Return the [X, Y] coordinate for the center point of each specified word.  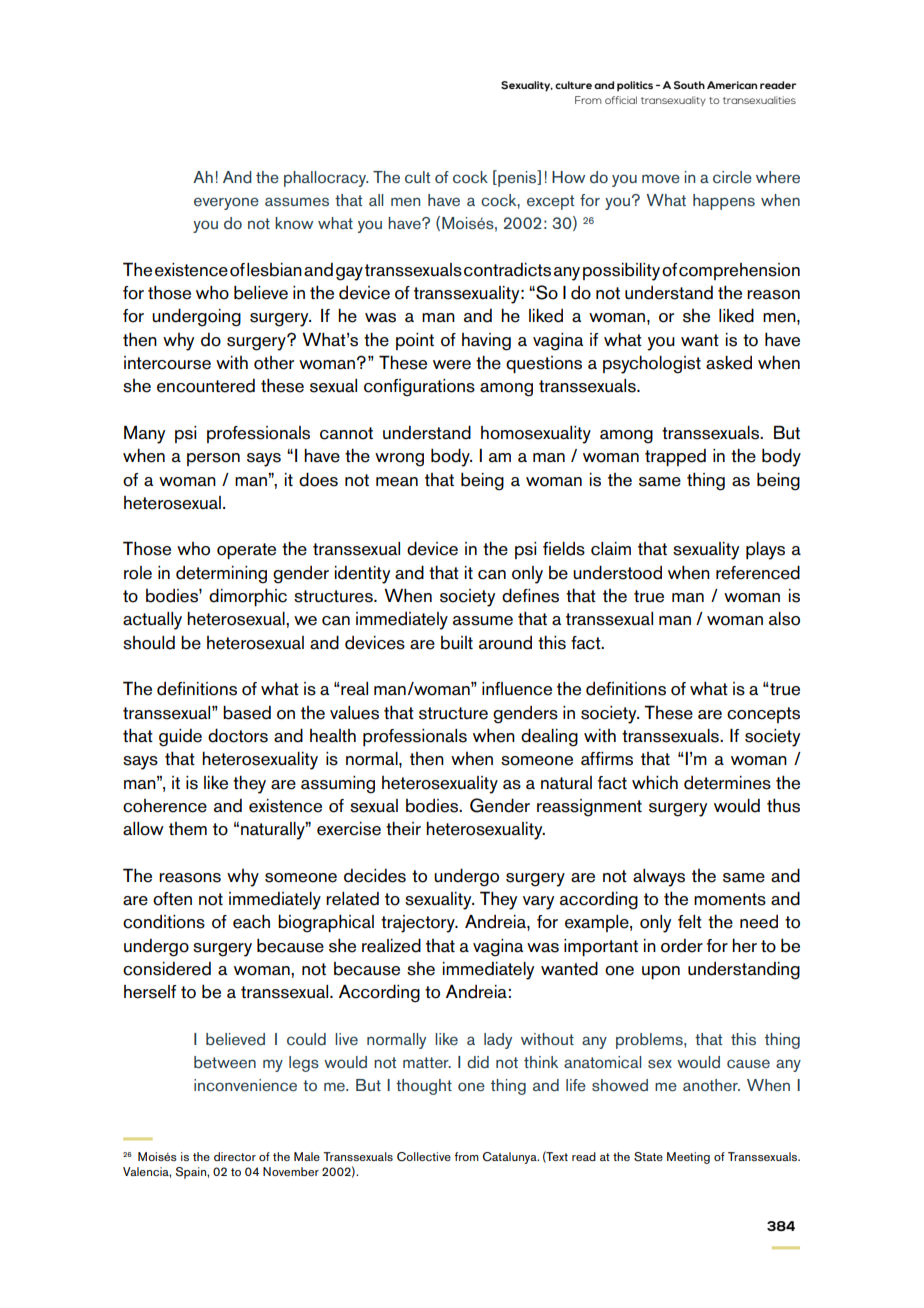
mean [397, 482]
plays [765, 551]
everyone [226, 203]
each [251, 921]
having [486, 342]
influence [517, 689]
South [689, 85]
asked [729, 363]
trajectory [419, 924]
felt [690, 922]
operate [246, 551]
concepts [763, 715]
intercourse [167, 363]
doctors [238, 735]
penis [517, 178]
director [235, 1156]
